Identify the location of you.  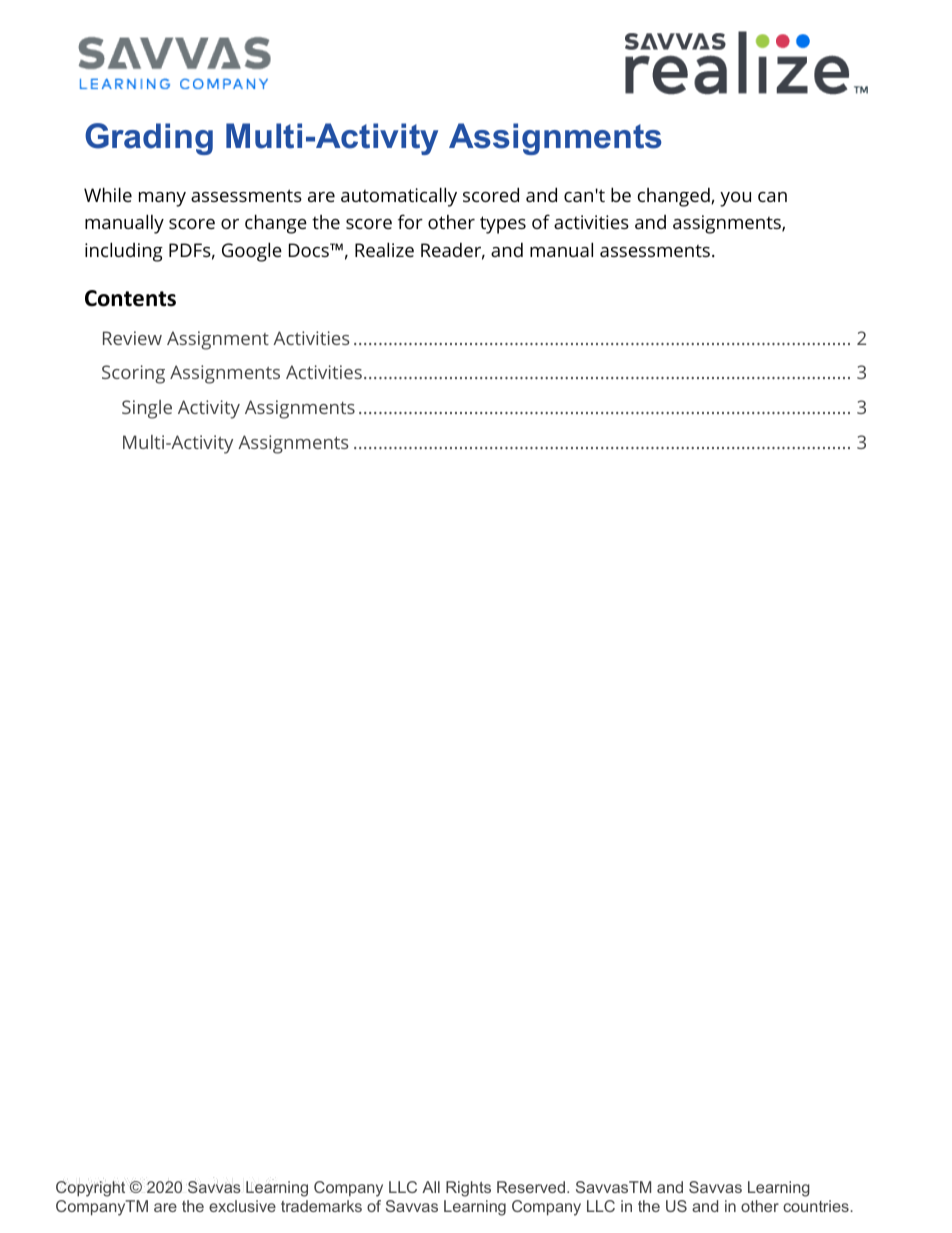
(735, 199).
